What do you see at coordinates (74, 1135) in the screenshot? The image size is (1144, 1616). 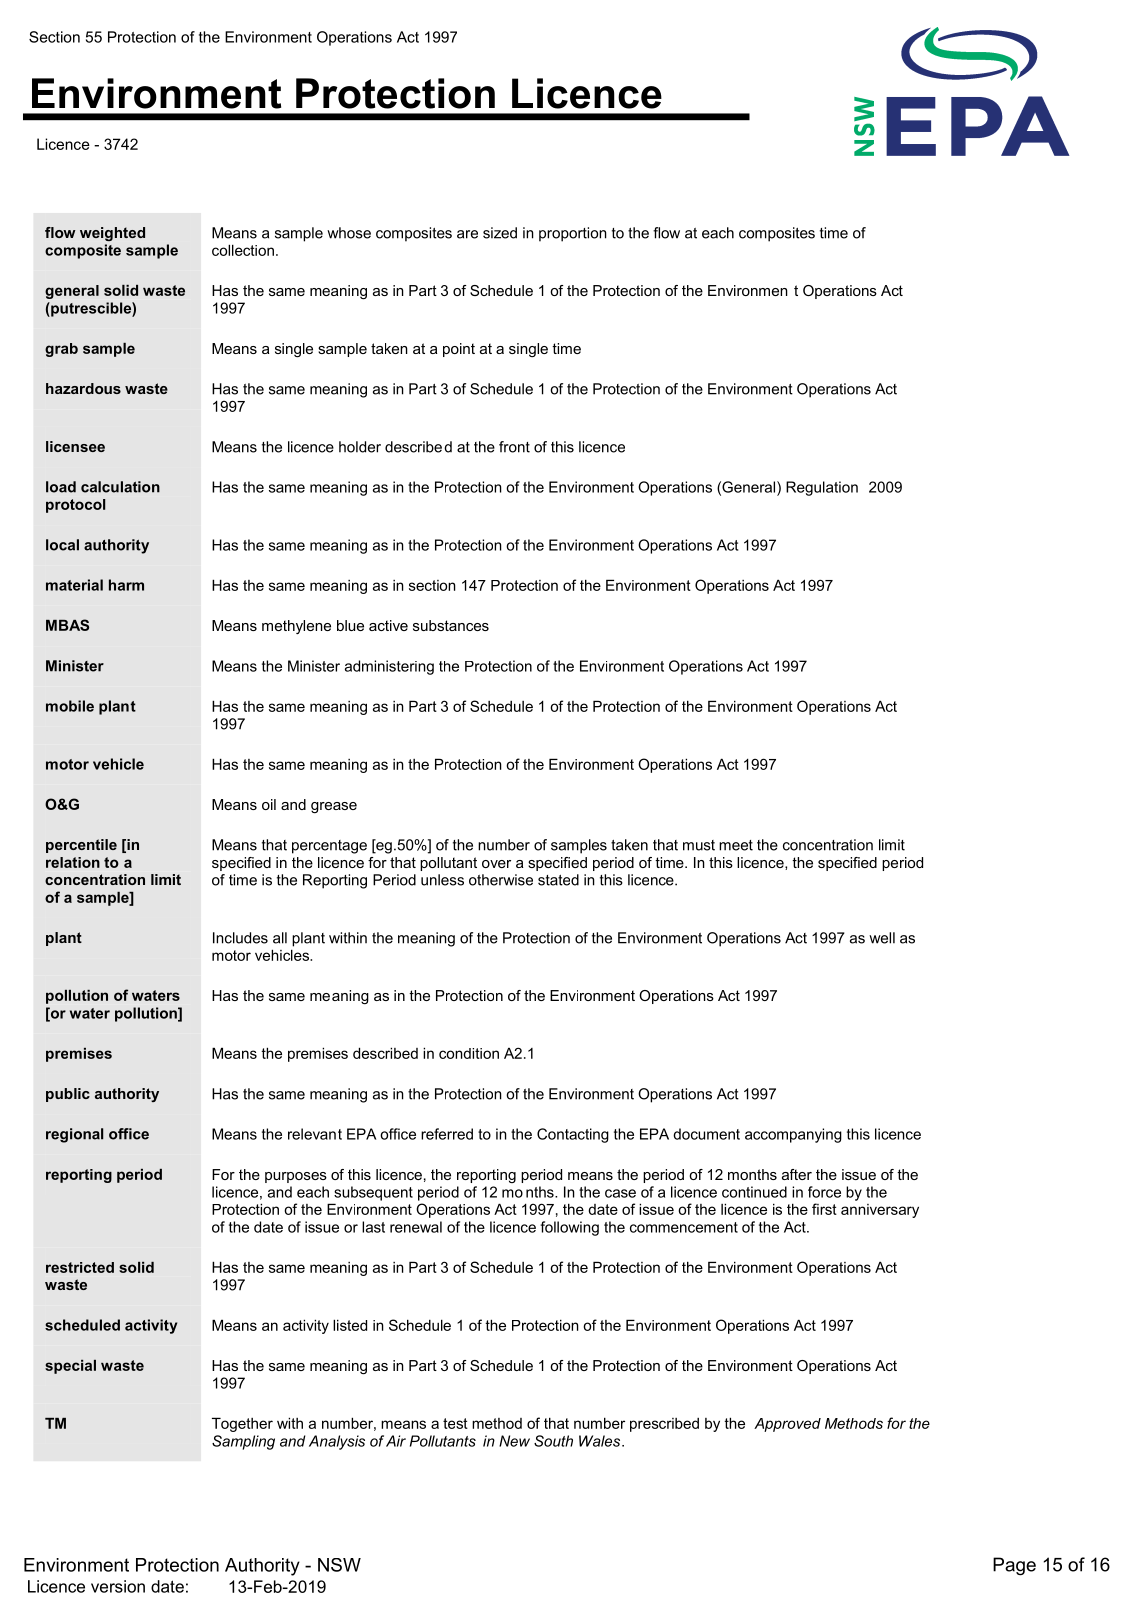 I see `regional` at bounding box center [74, 1135].
